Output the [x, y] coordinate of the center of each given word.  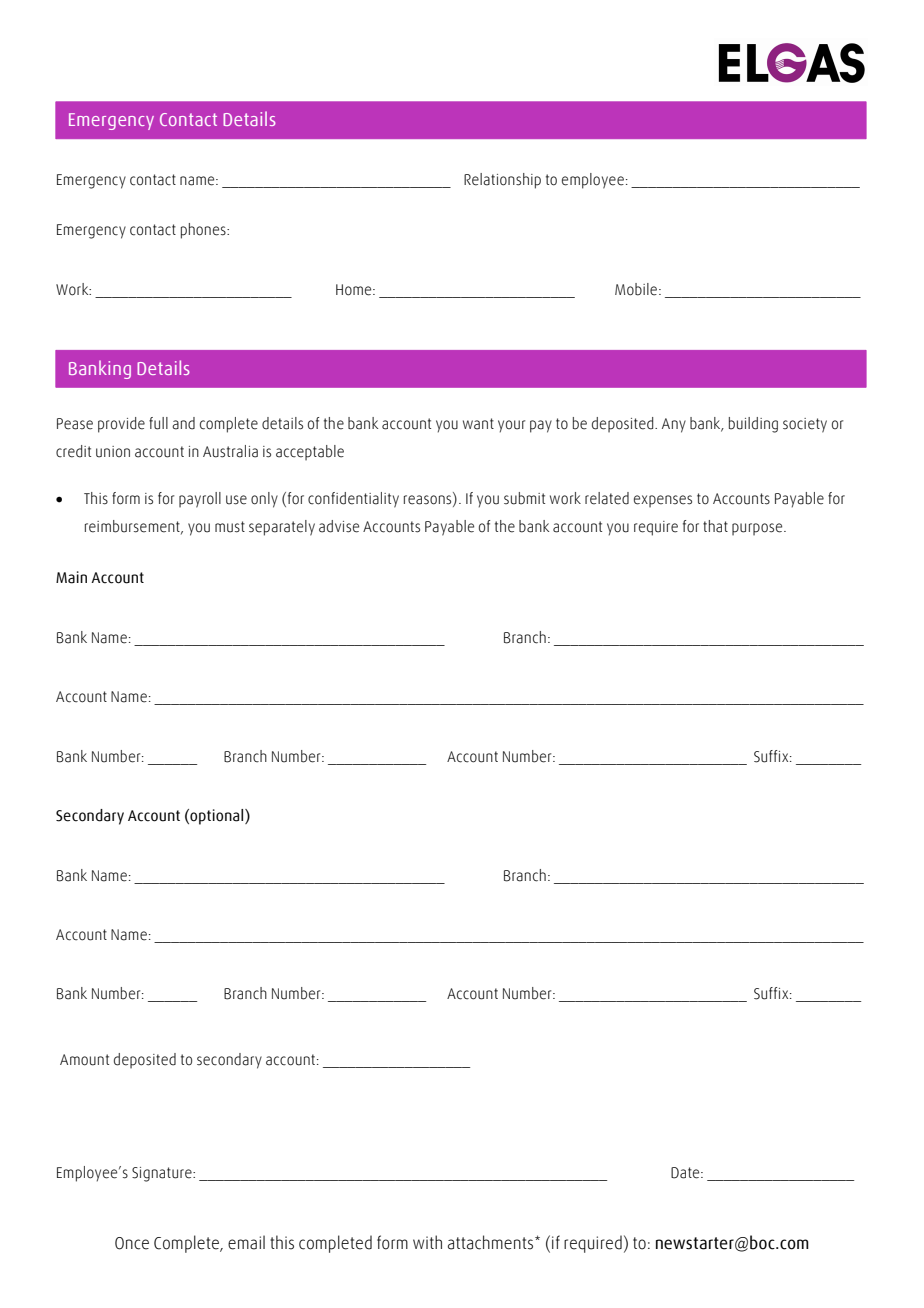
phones [204, 231]
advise [339, 526]
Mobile [637, 289]
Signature [163, 1174]
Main [71, 577]
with [427, 1242]
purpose [758, 529]
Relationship [502, 181]
